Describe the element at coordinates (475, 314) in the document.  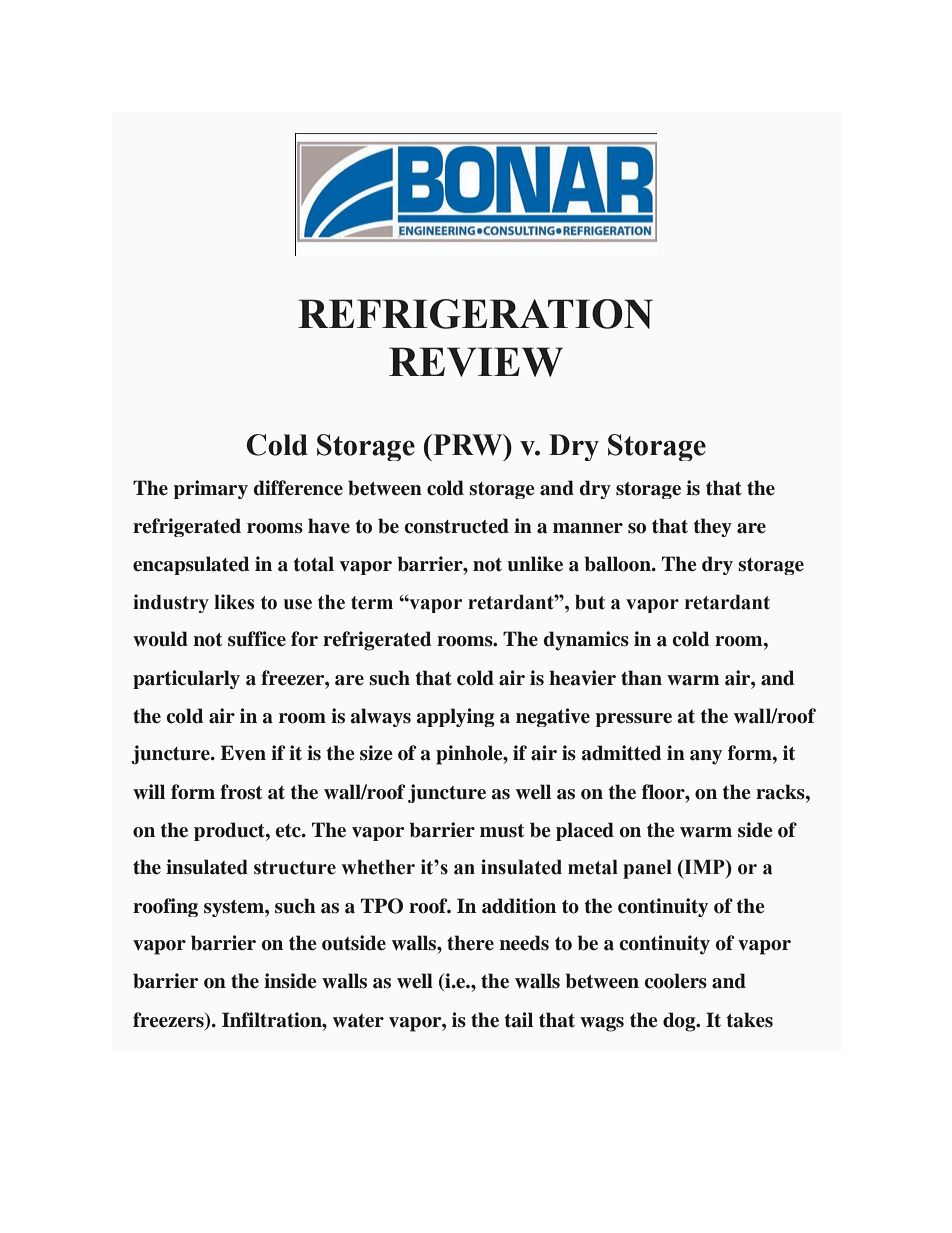
I see `REFRIGERATION` at that location.
